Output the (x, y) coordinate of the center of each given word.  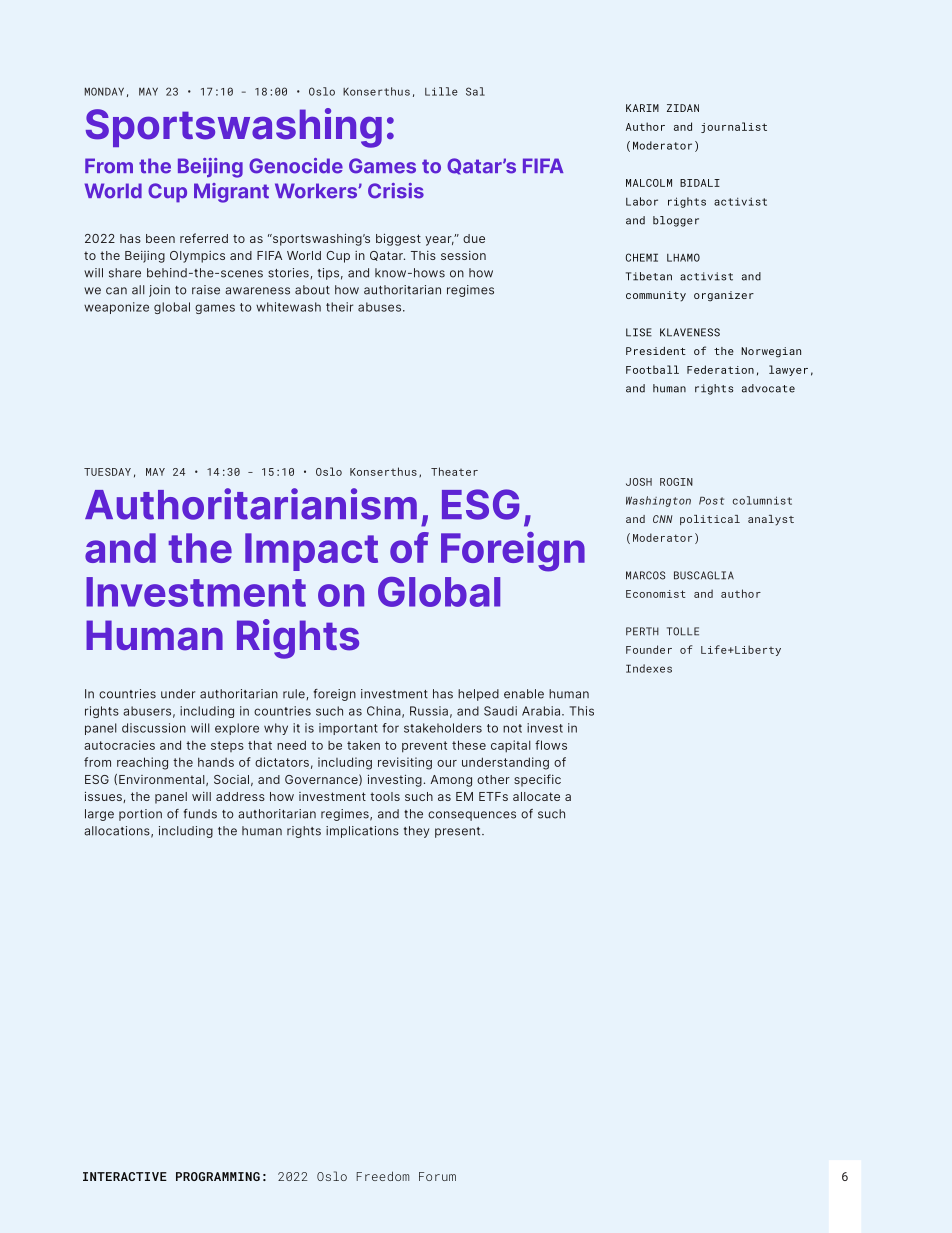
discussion (154, 728)
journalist (734, 127)
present (459, 832)
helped (478, 695)
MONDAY (104, 91)
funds (200, 814)
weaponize (116, 308)
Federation (720, 369)
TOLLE (683, 631)
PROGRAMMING (218, 1176)
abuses (379, 307)
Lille (441, 91)
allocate (536, 796)
